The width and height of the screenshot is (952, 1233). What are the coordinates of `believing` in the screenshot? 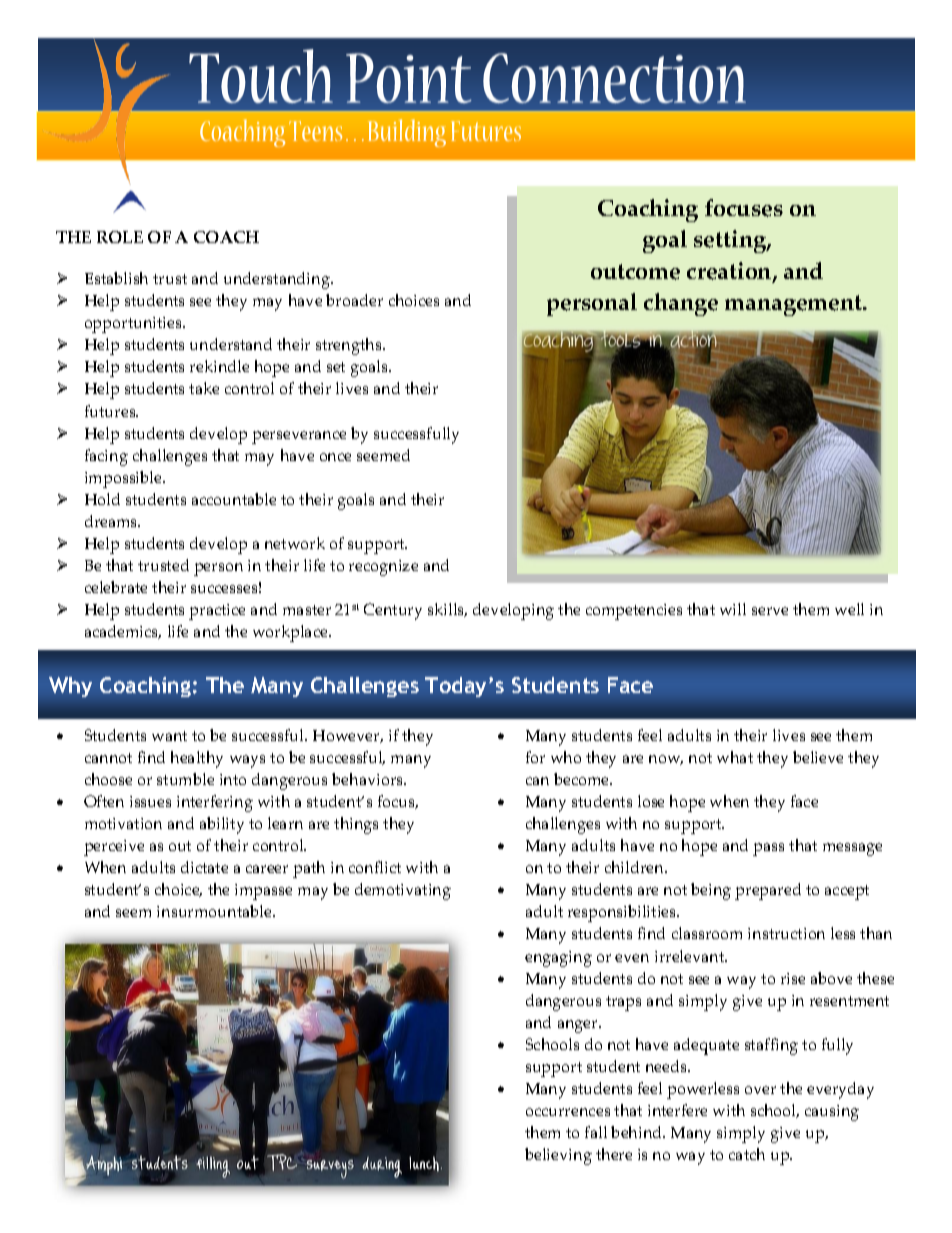 It's located at (558, 1156).
